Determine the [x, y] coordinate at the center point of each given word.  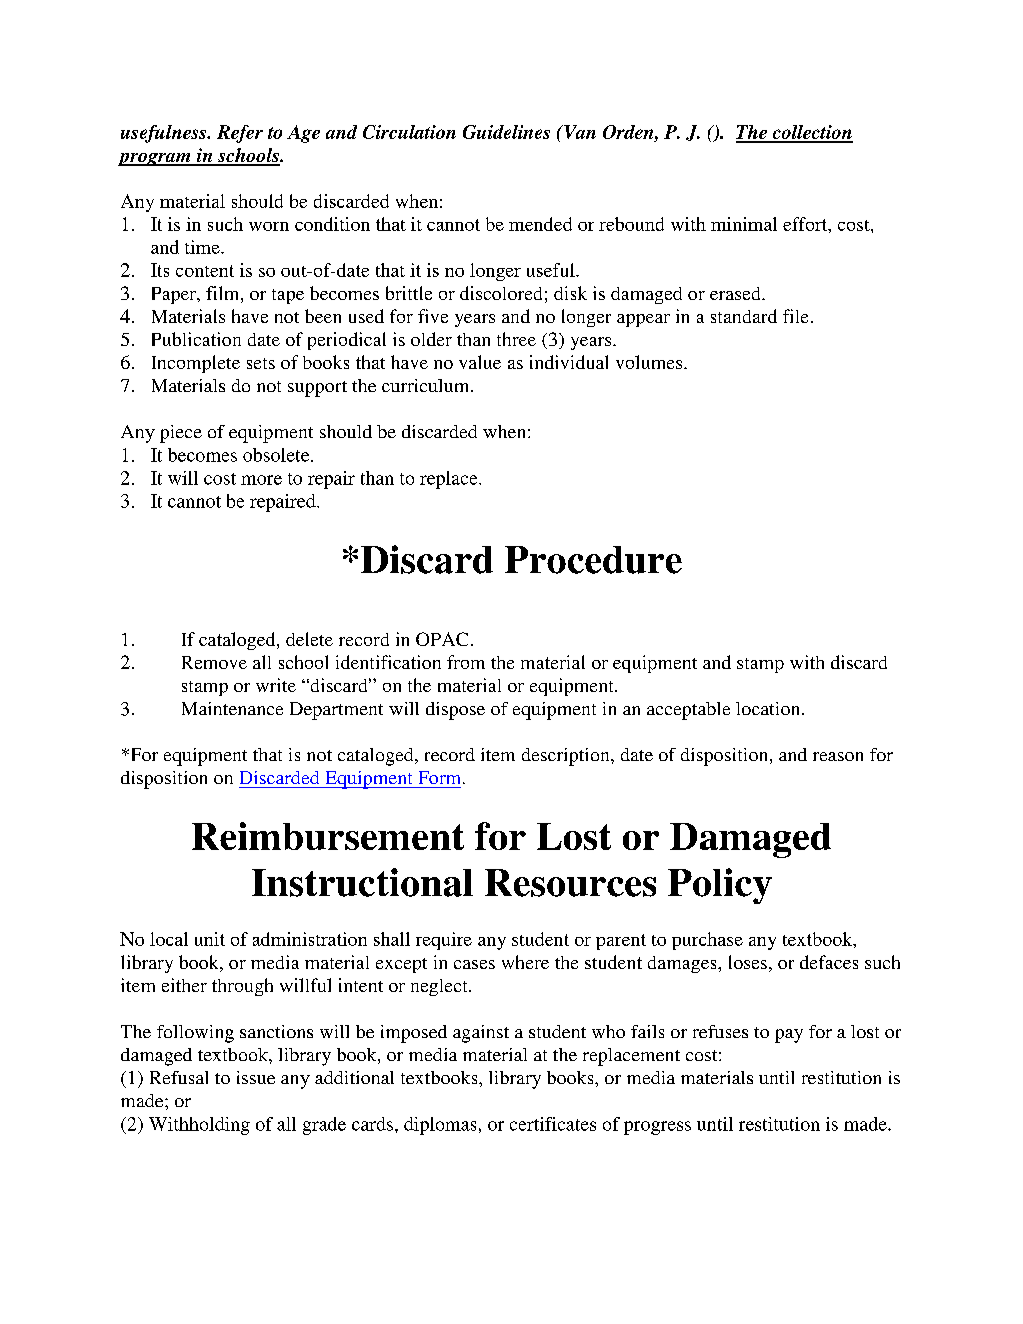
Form [439, 777]
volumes [650, 362]
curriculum [427, 385]
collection [811, 133]
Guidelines [506, 132]
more [261, 480]
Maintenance [232, 708]
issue [256, 1077]
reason [838, 756]
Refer [240, 134]
